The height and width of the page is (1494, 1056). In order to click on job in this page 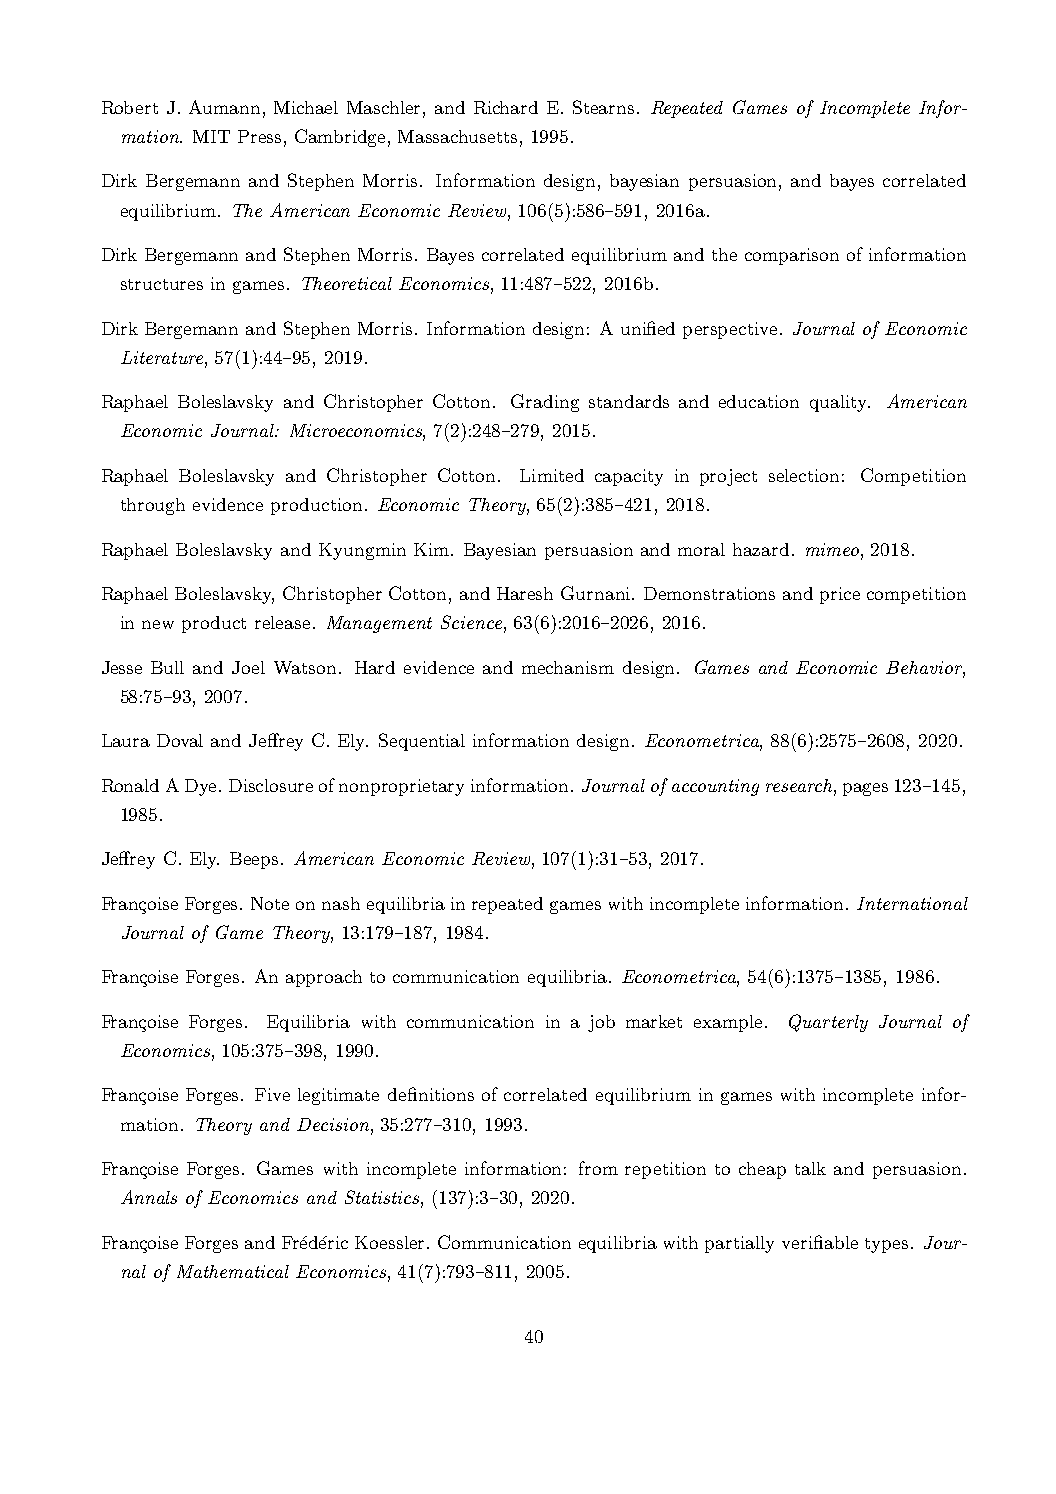, I will do `click(601, 1023)`.
